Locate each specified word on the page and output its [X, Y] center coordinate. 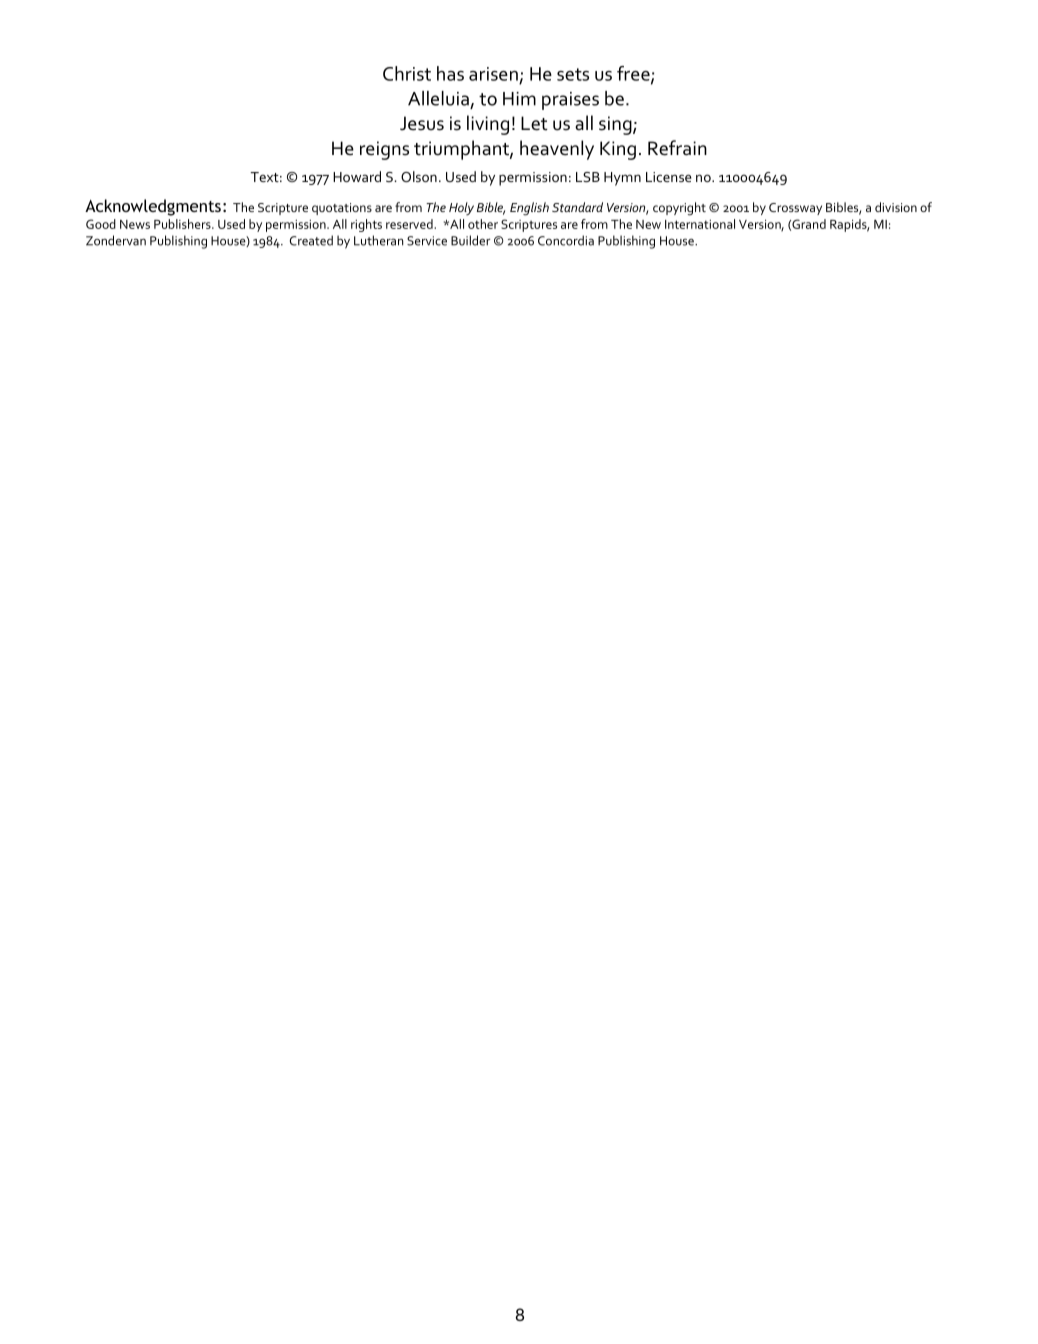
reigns [384, 150]
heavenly [557, 150]
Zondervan [116, 240]
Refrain [677, 148]
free [634, 74]
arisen [493, 74]
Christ [407, 73]
